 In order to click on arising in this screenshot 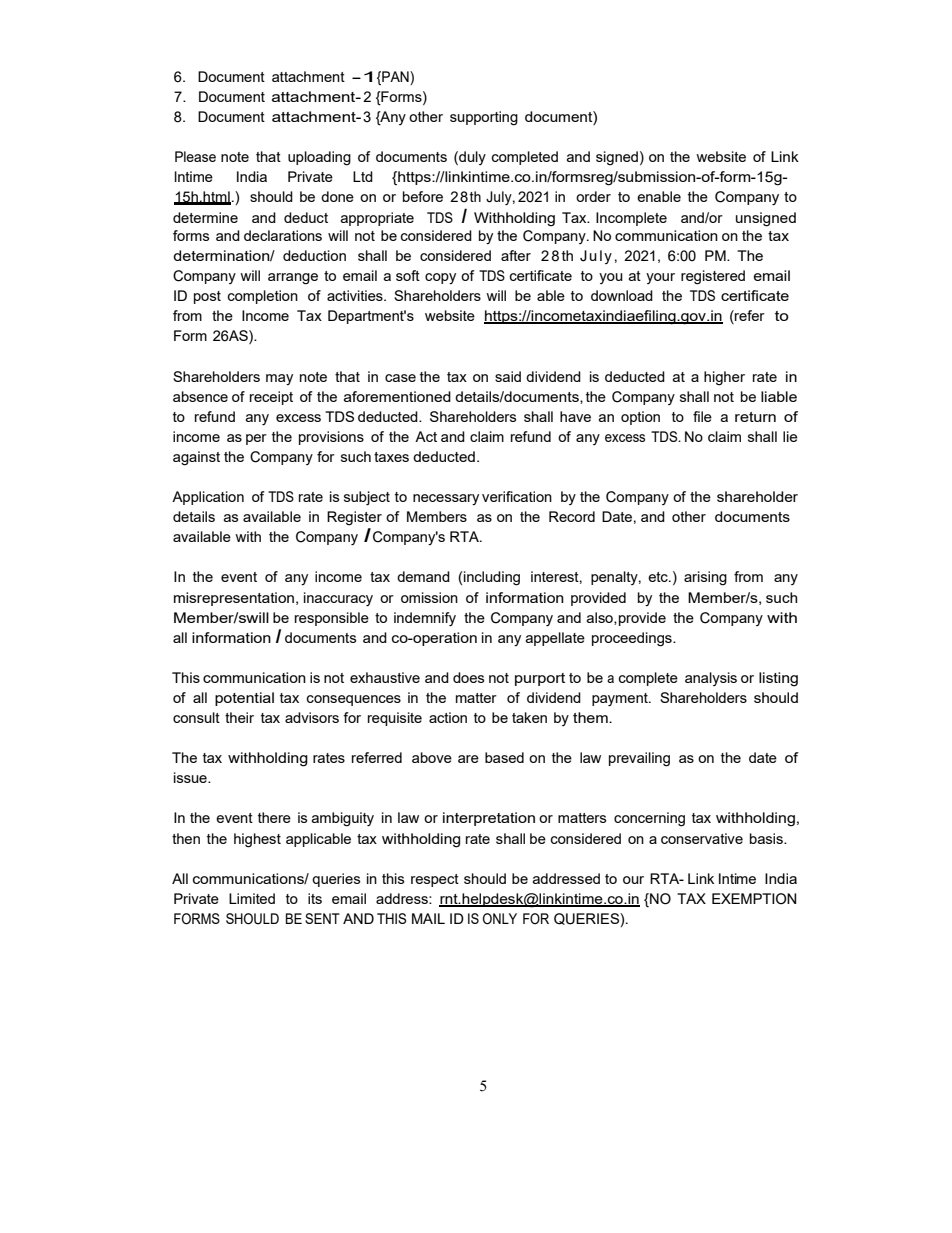, I will do `click(705, 578)`.
